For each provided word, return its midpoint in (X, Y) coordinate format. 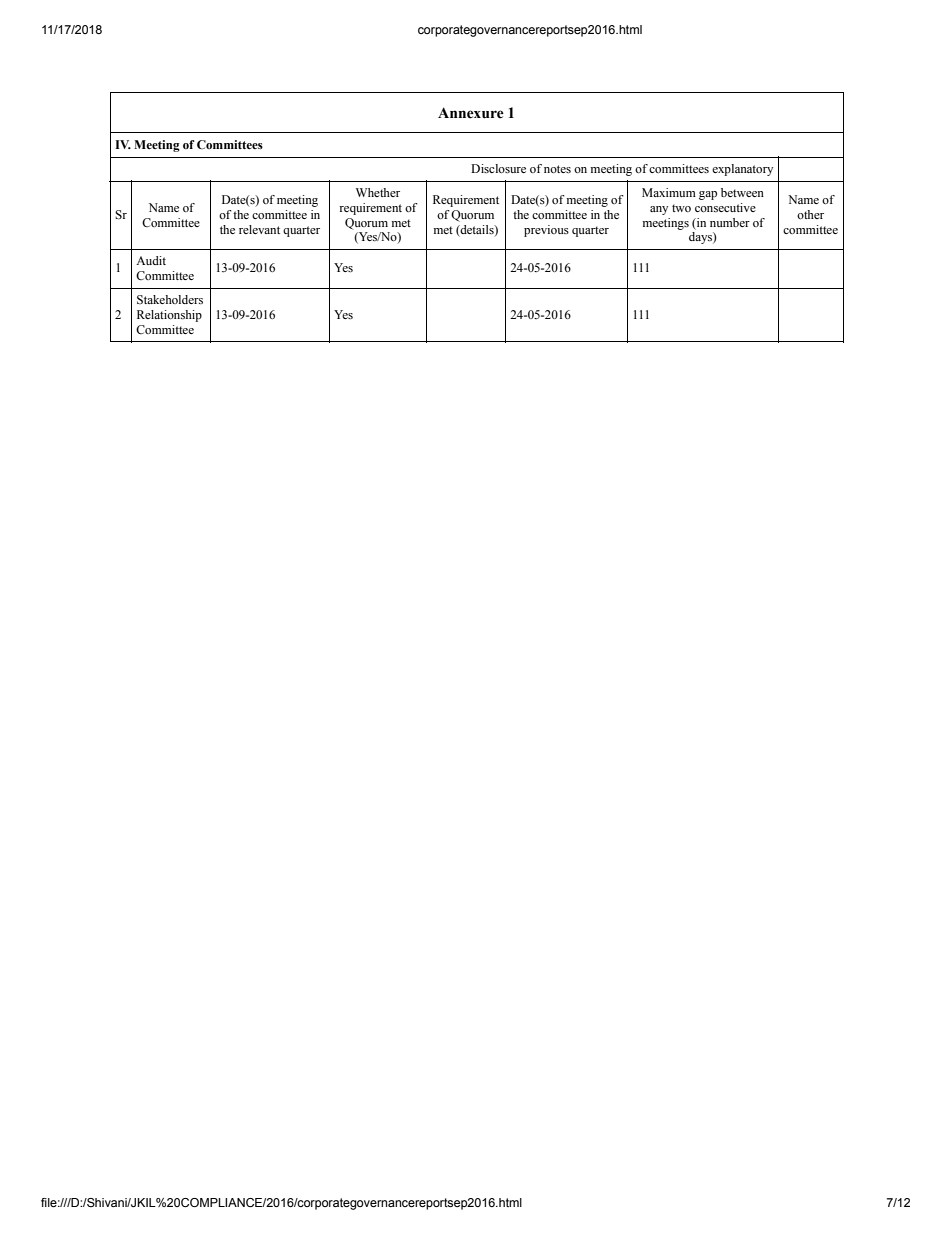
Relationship (169, 316)
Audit (151, 260)
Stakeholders (170, 299)
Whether (378, 192)
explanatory (742, 170)
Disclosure (498, 168)
